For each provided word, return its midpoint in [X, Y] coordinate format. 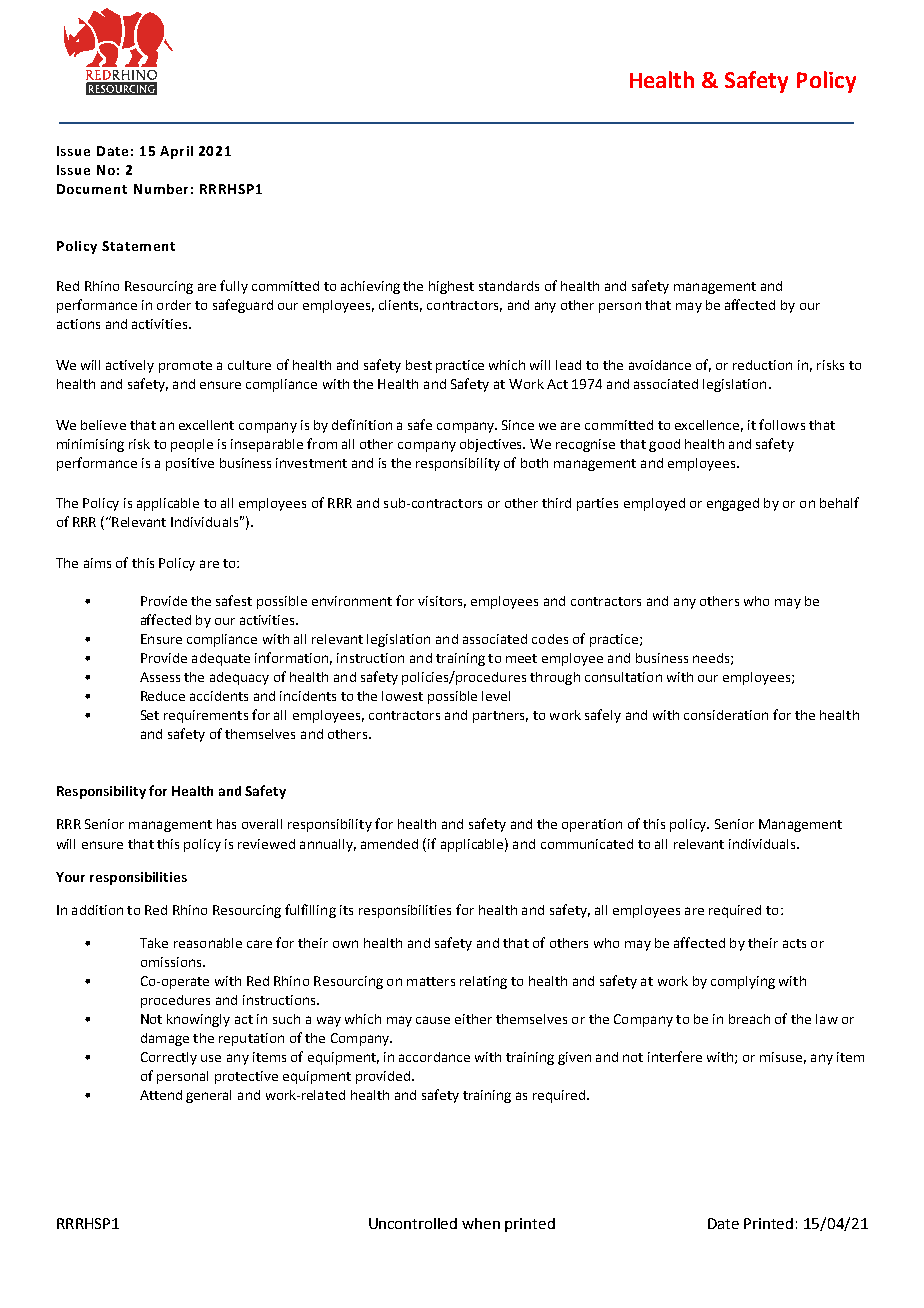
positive [190, 464]
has [226, 824]
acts [794, 943]
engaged [733, 504]
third [556, 503]
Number [161, 189]
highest [451, 287]
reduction [762, 365]
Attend [161, 1095]
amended [389, 844]
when [481, 1223]
